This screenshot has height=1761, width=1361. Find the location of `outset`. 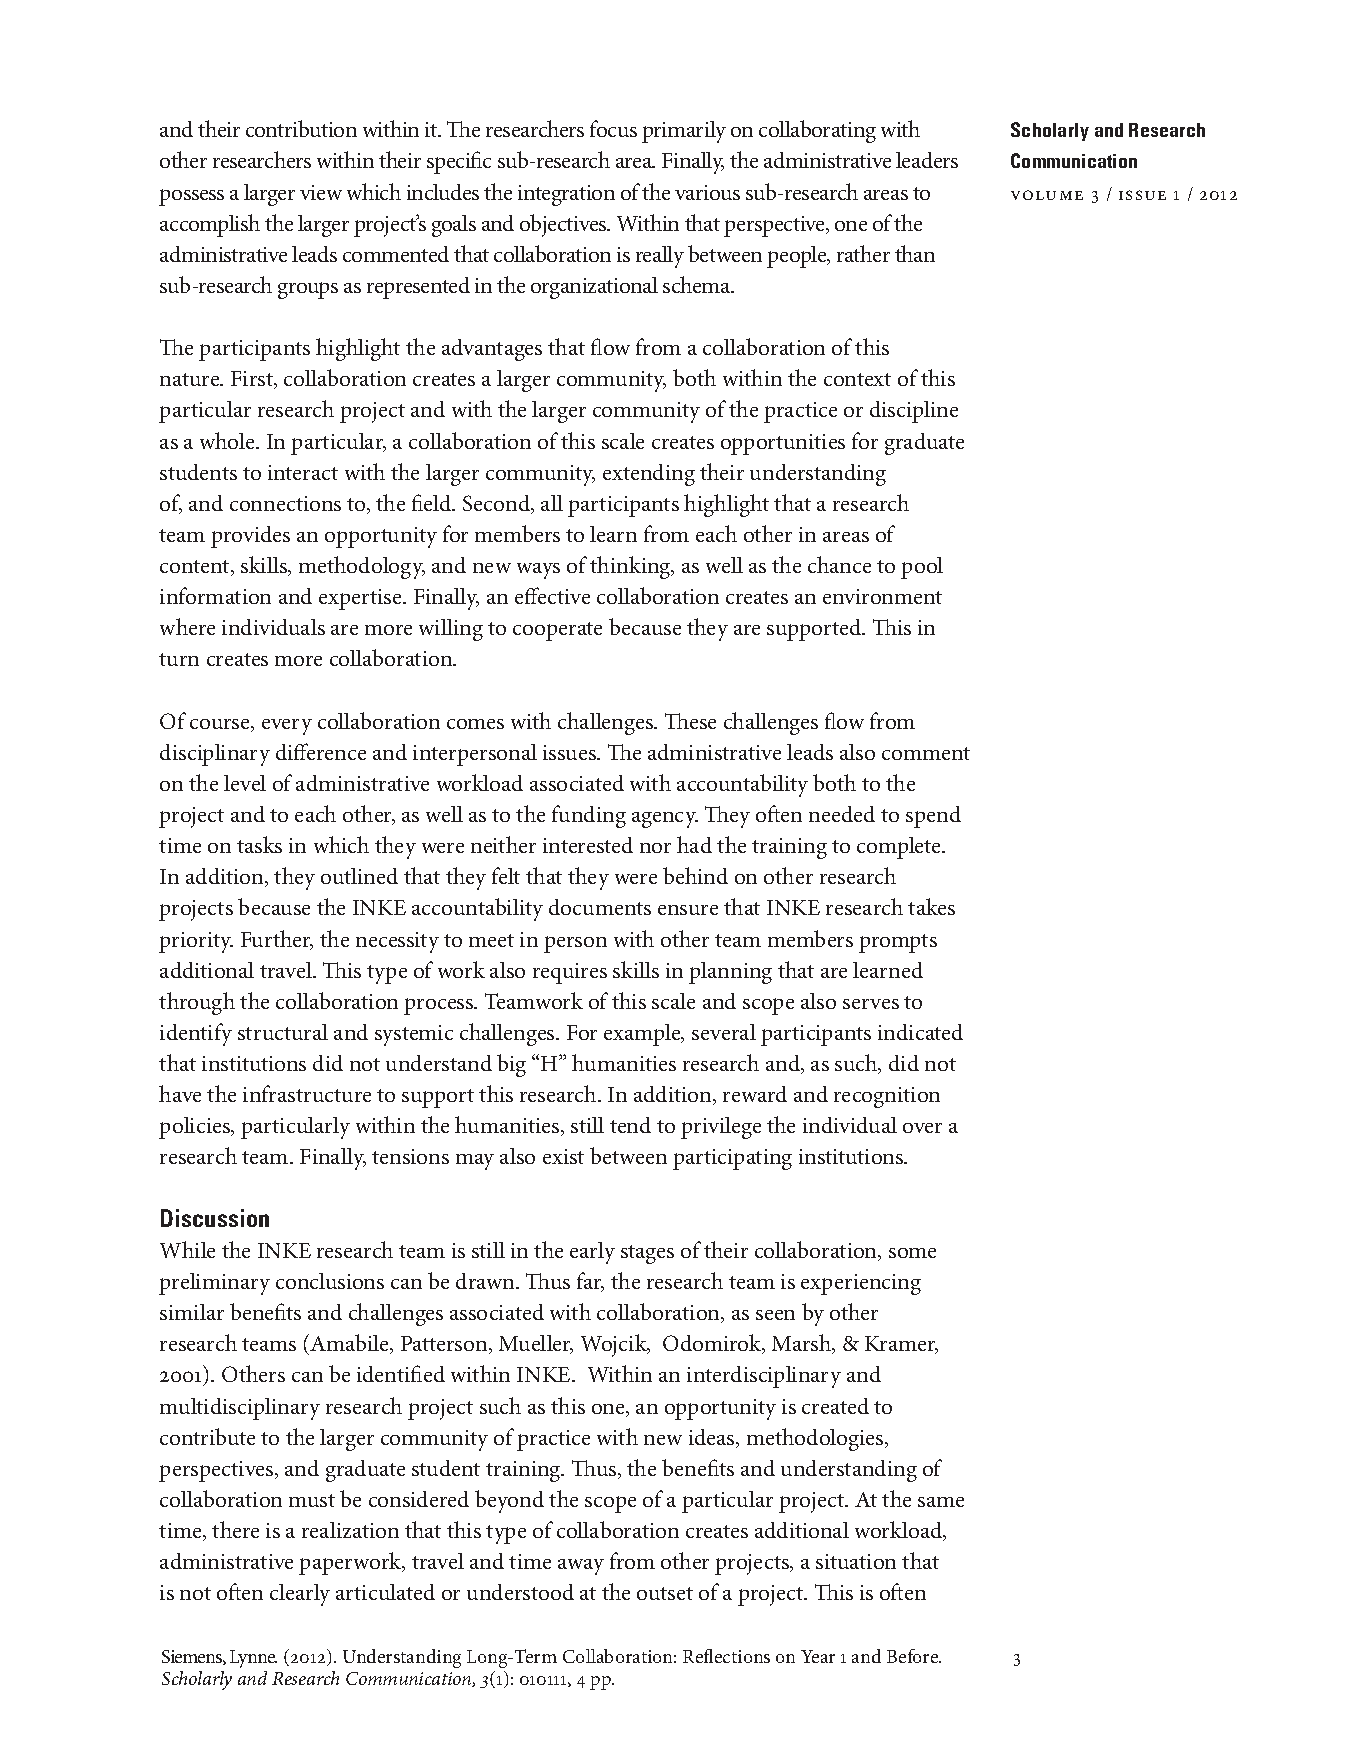

outset is located at coordinates (665, 1593).
